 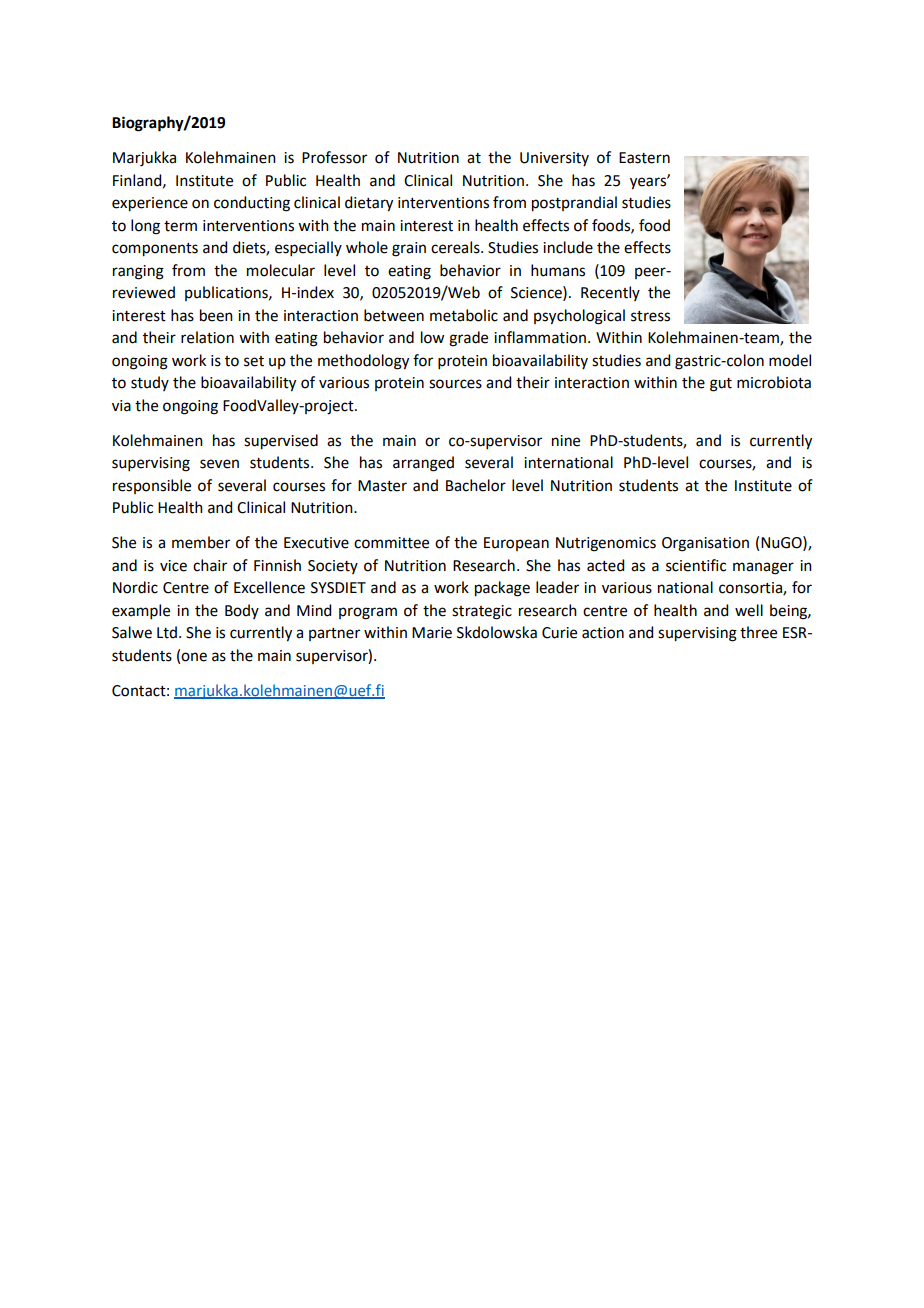 I want to click on Eastern, so click(x=644, y=158).
